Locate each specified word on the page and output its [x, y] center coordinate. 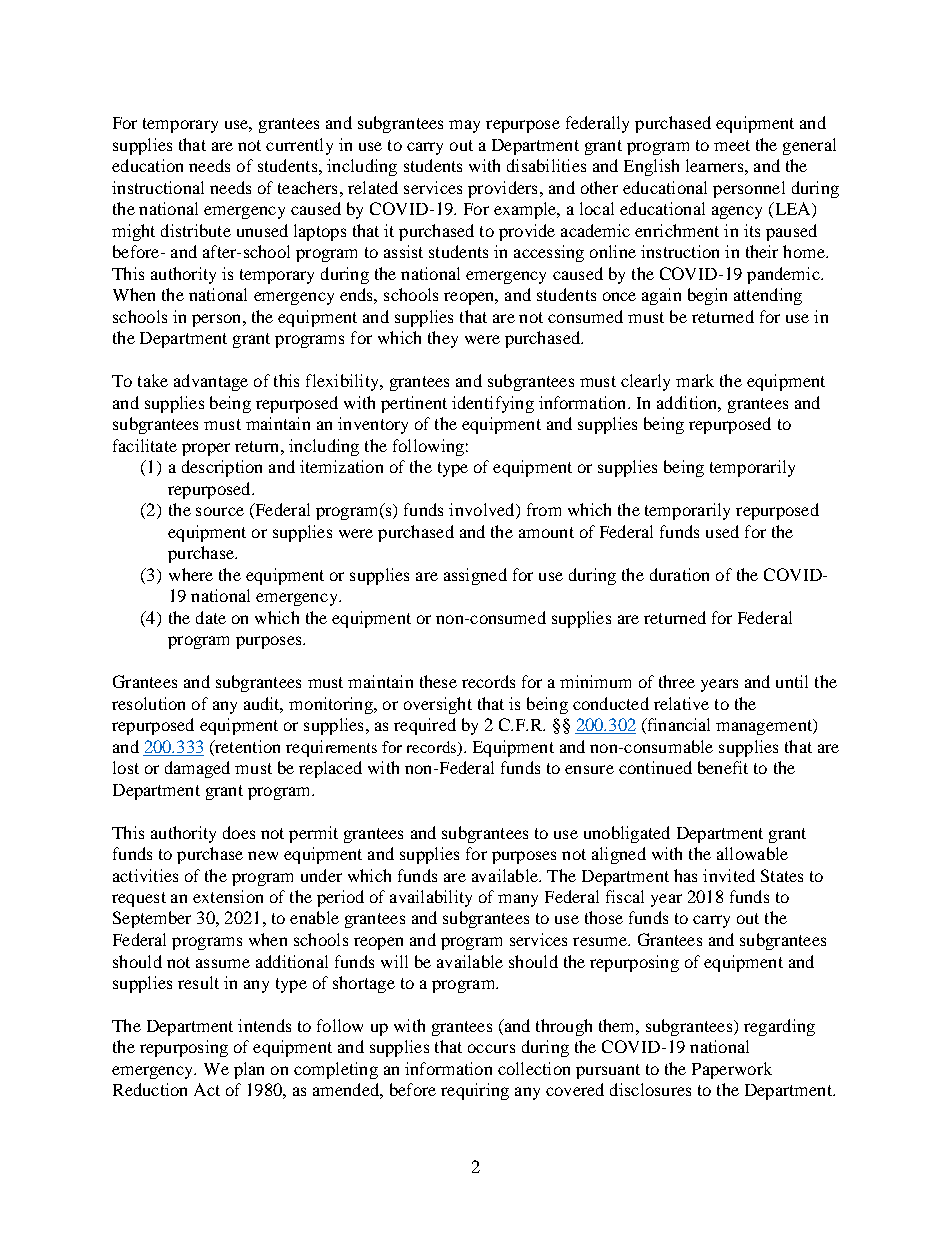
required [425, 726]
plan [249, 1070]
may [464, 126]
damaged [197, 769]
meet [732, 145]
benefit [723, 767]
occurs [491, 1048]
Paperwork [732, 1070]
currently [299, 146]
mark [695, 380]
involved [483, 511]
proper [206, 449]
